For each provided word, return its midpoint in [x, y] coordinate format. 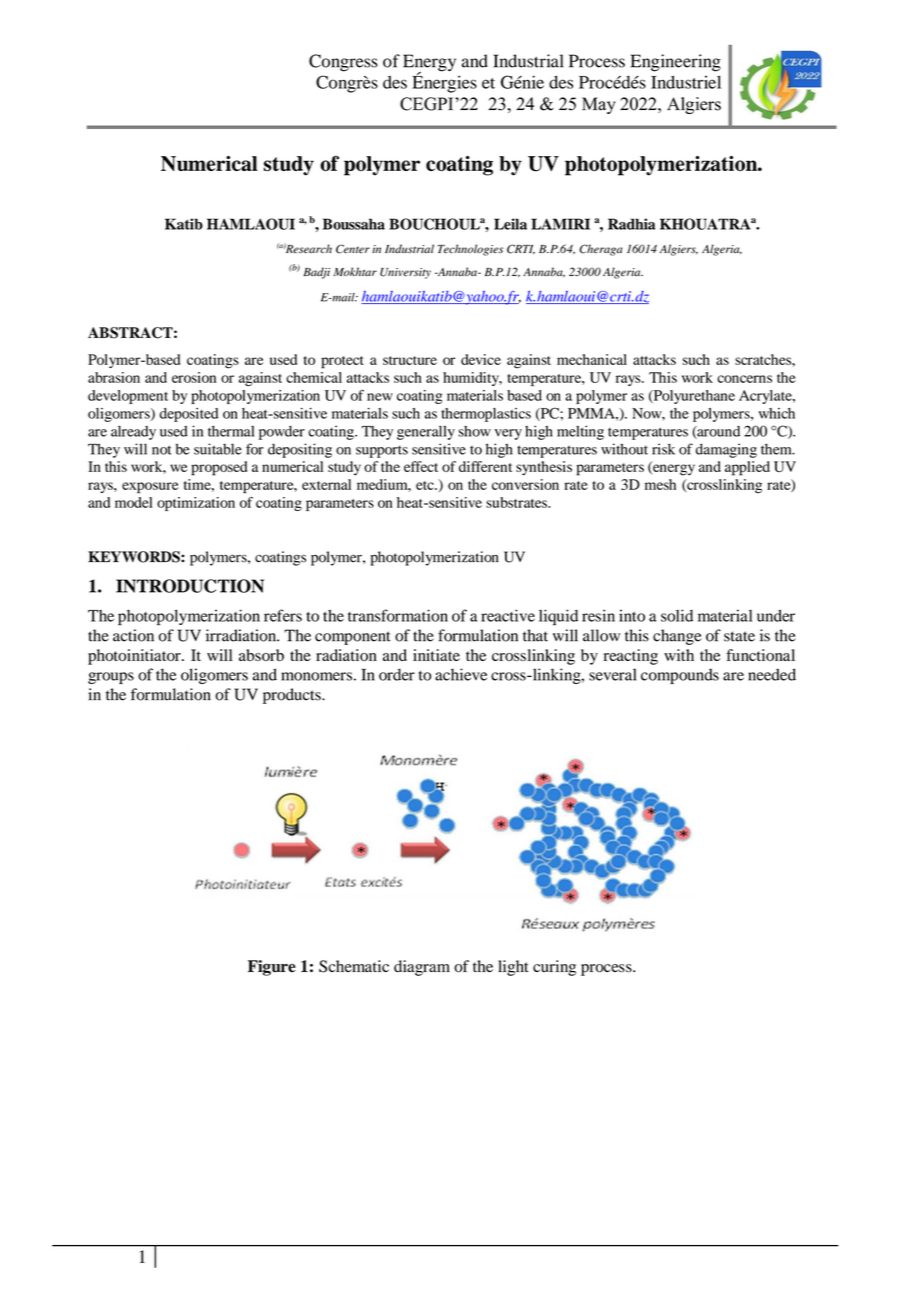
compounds [680, 676]
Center [353, 249]
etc [426, 485]
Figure [272, 968]
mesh [660, 484]
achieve [461, 674]
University [405, 273]
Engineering [676, 63]
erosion [194, 377]
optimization [196, 504]
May [599, 105]
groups [111, 678]
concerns [744, 379]
